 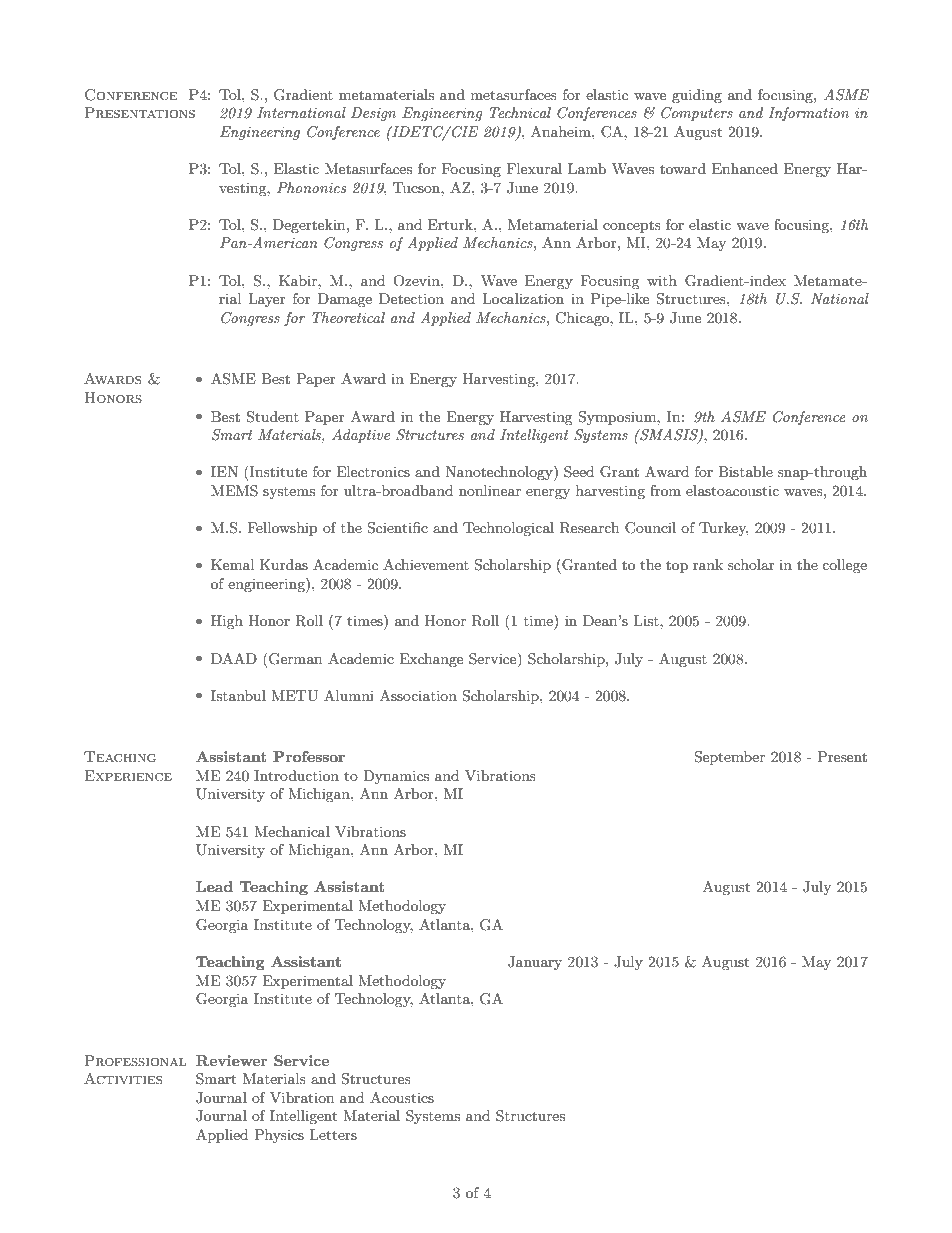 What do you see at coordinates (282, 529) in the screenshot?
I see `Fellowship` at bounding box center [282, 529].
